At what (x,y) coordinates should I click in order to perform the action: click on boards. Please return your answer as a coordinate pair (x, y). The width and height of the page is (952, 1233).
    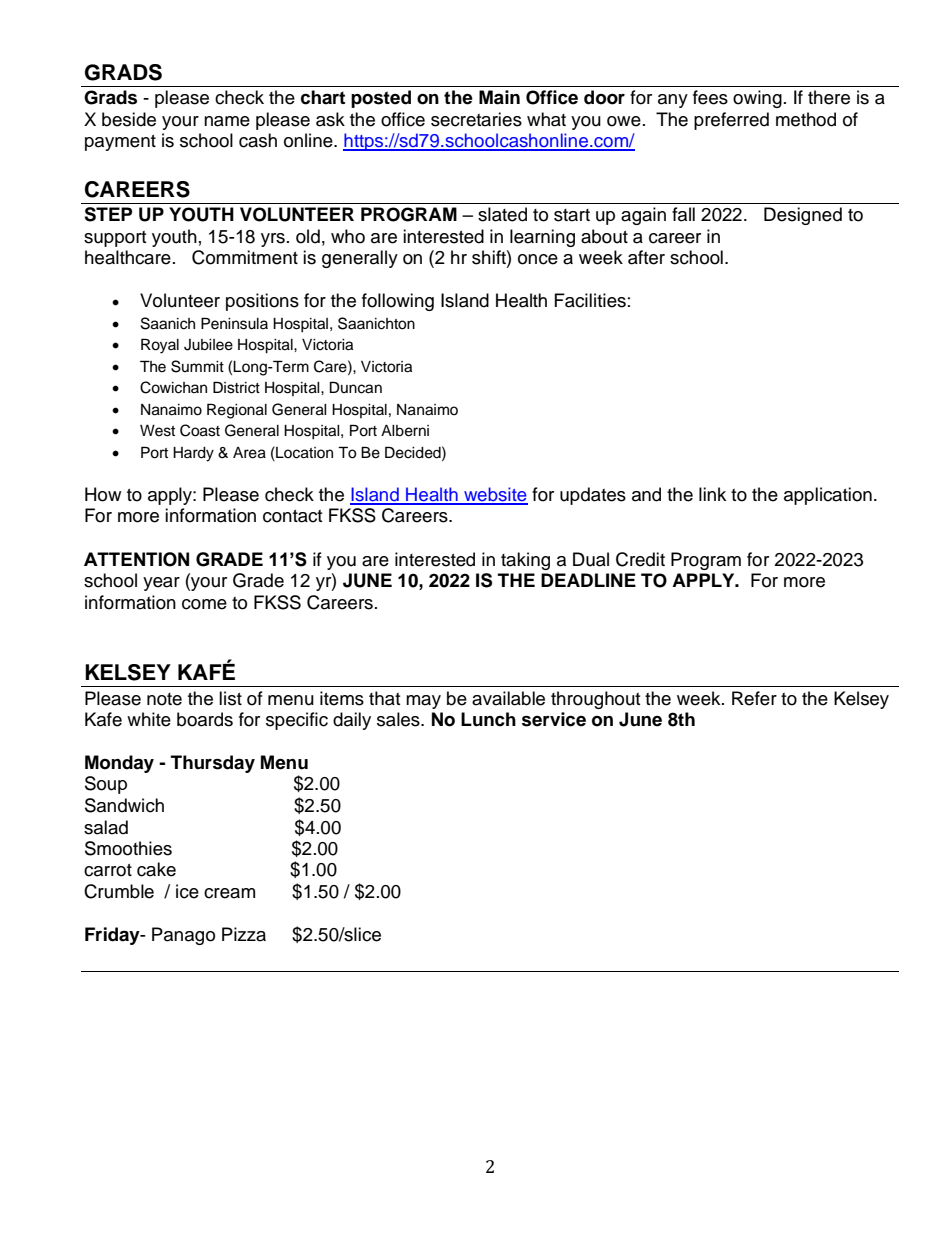
    Looking at the image, I should click on (205, 719).
